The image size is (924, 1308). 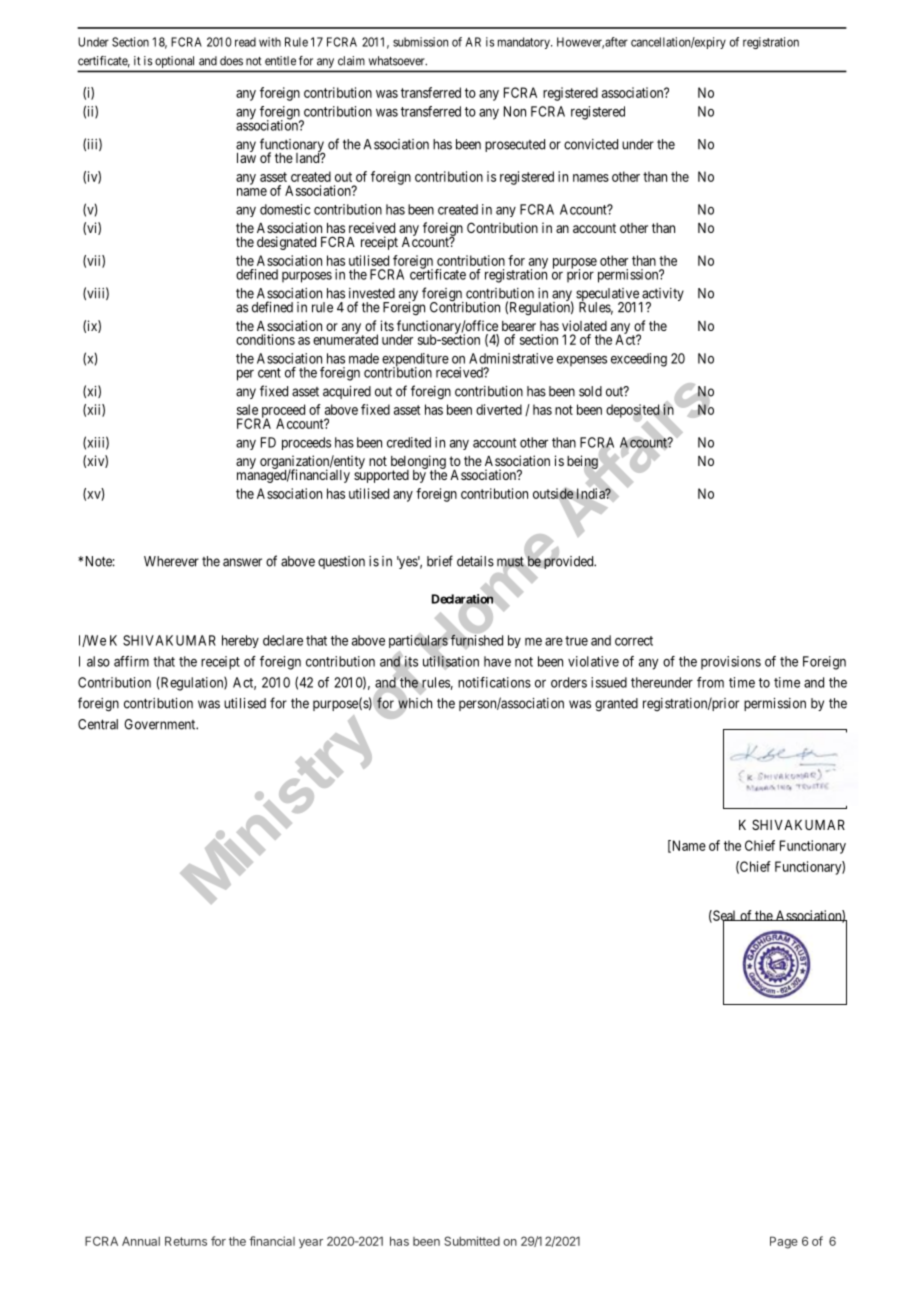 What do you see at coordinates (420, 42) in the page?
I see `submission` at bounding box center [420, 42].
